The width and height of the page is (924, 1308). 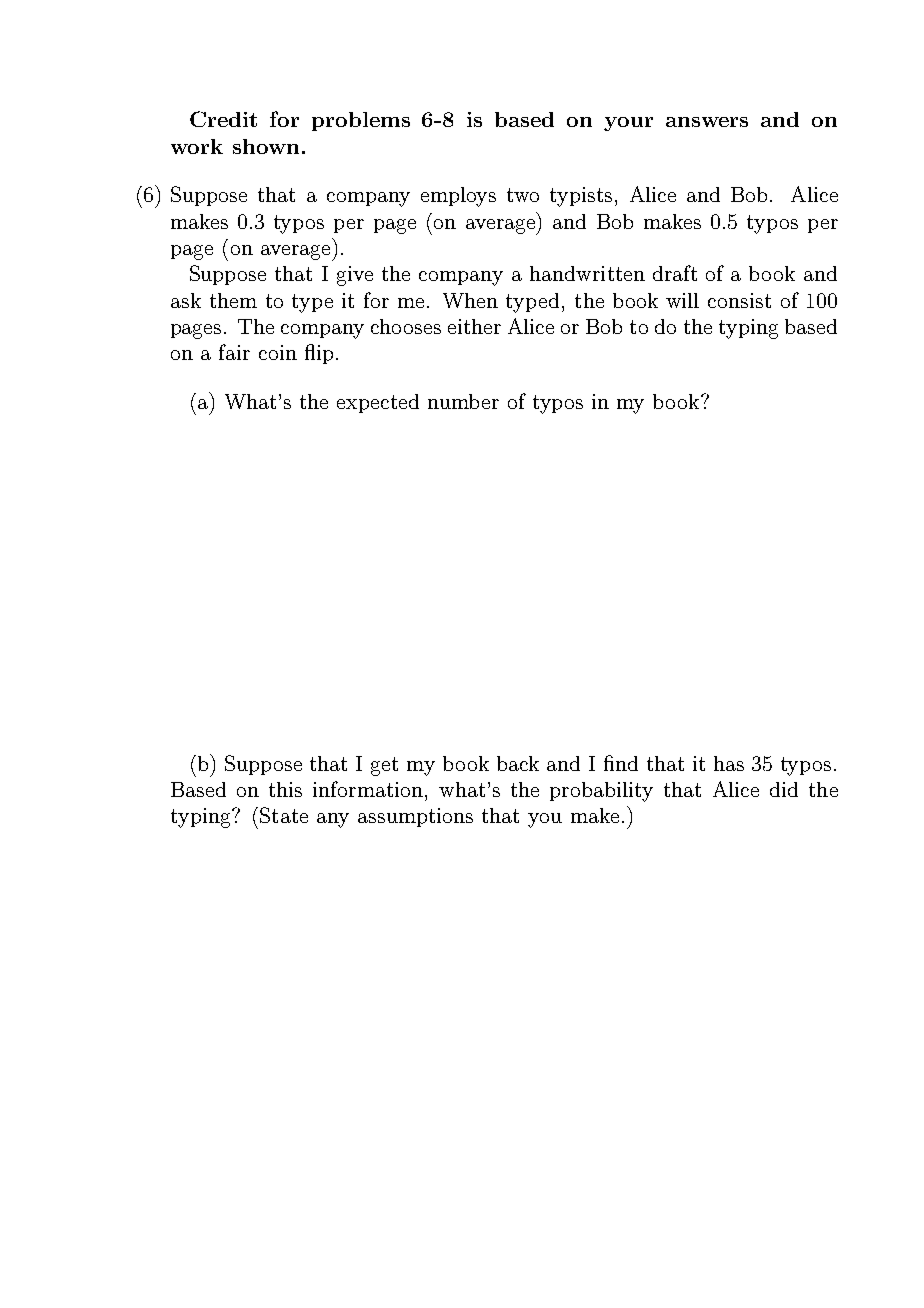 What do you see at coordinates (739, 300) in the page?
I see `consist` at bounding box center [739, 300].
